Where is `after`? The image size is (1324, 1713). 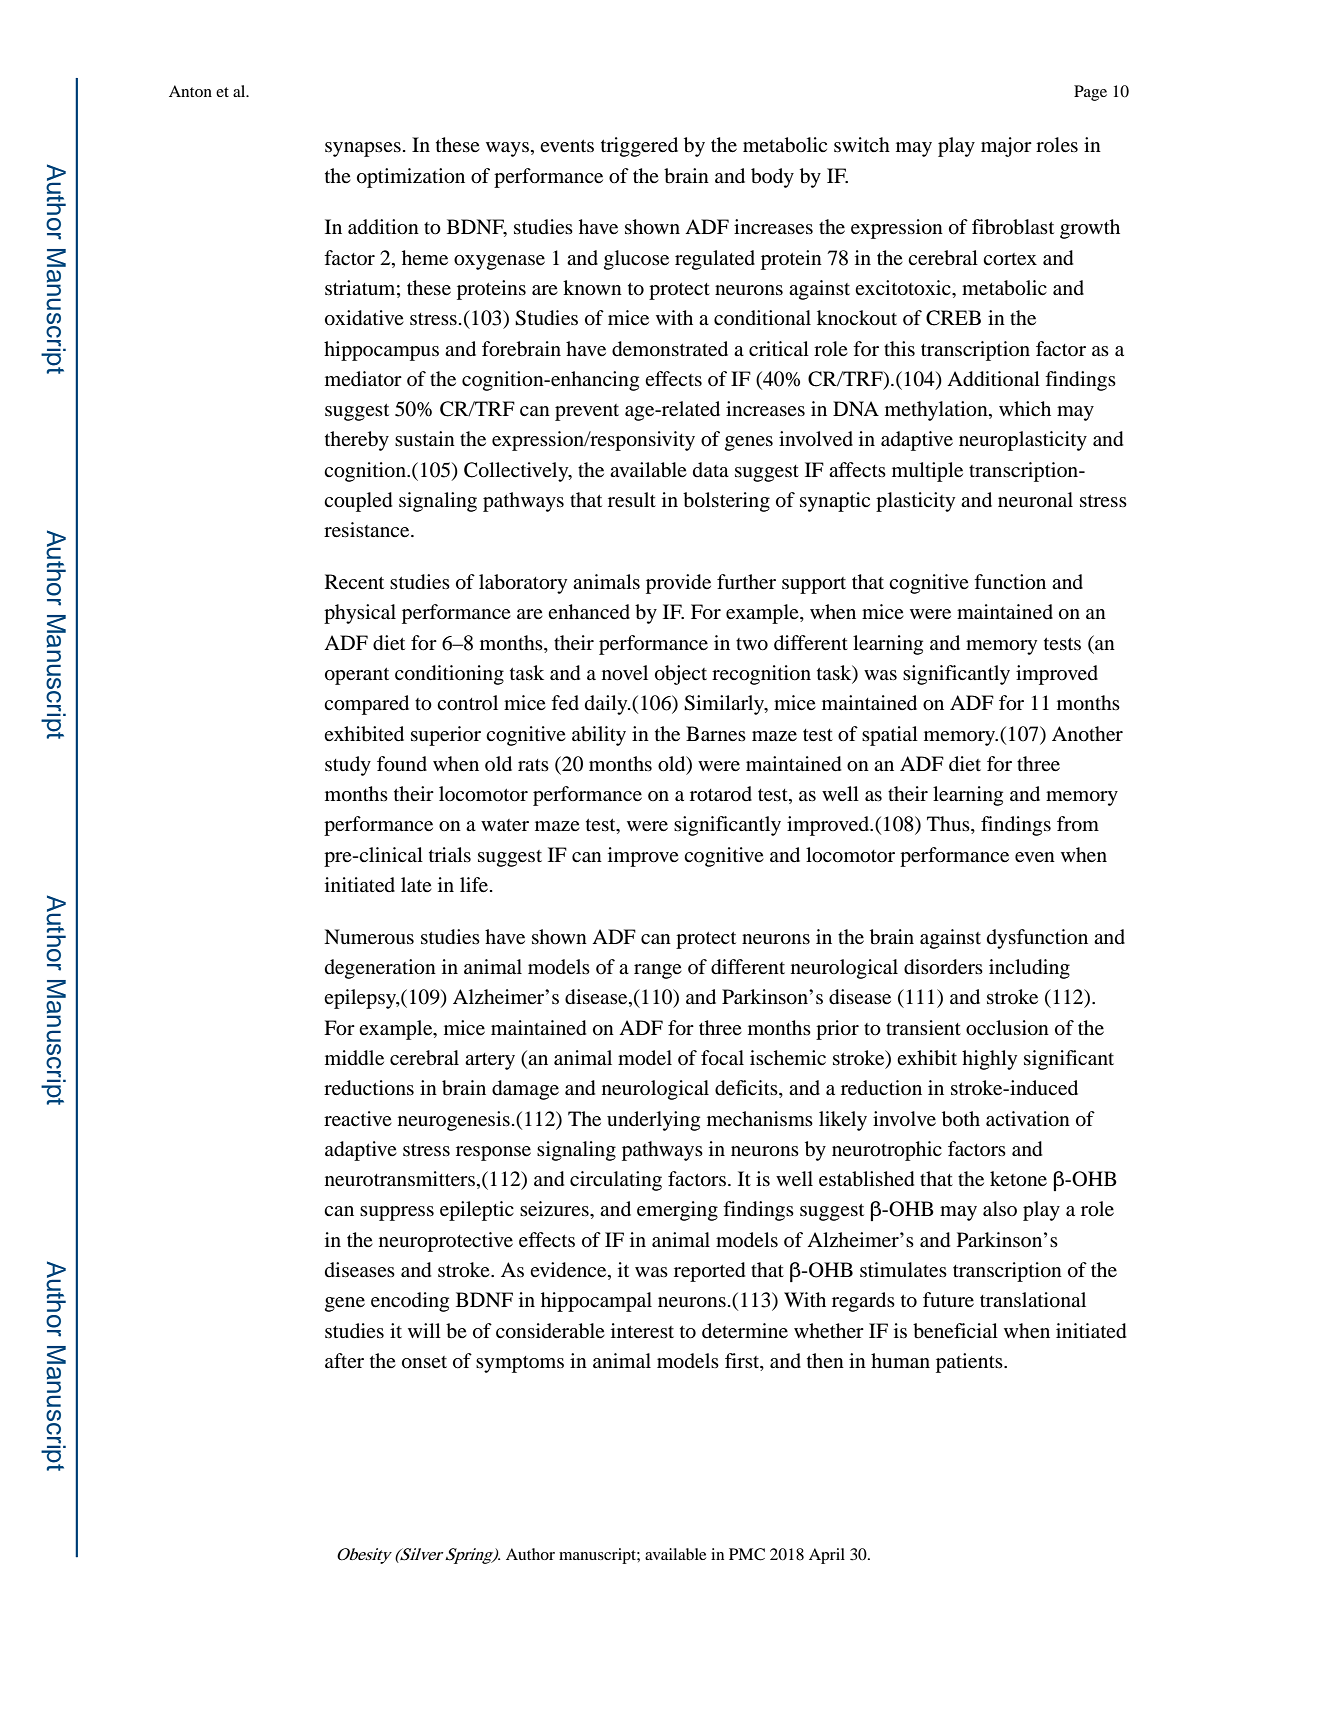 after is located at coordinates (344, 1360).
